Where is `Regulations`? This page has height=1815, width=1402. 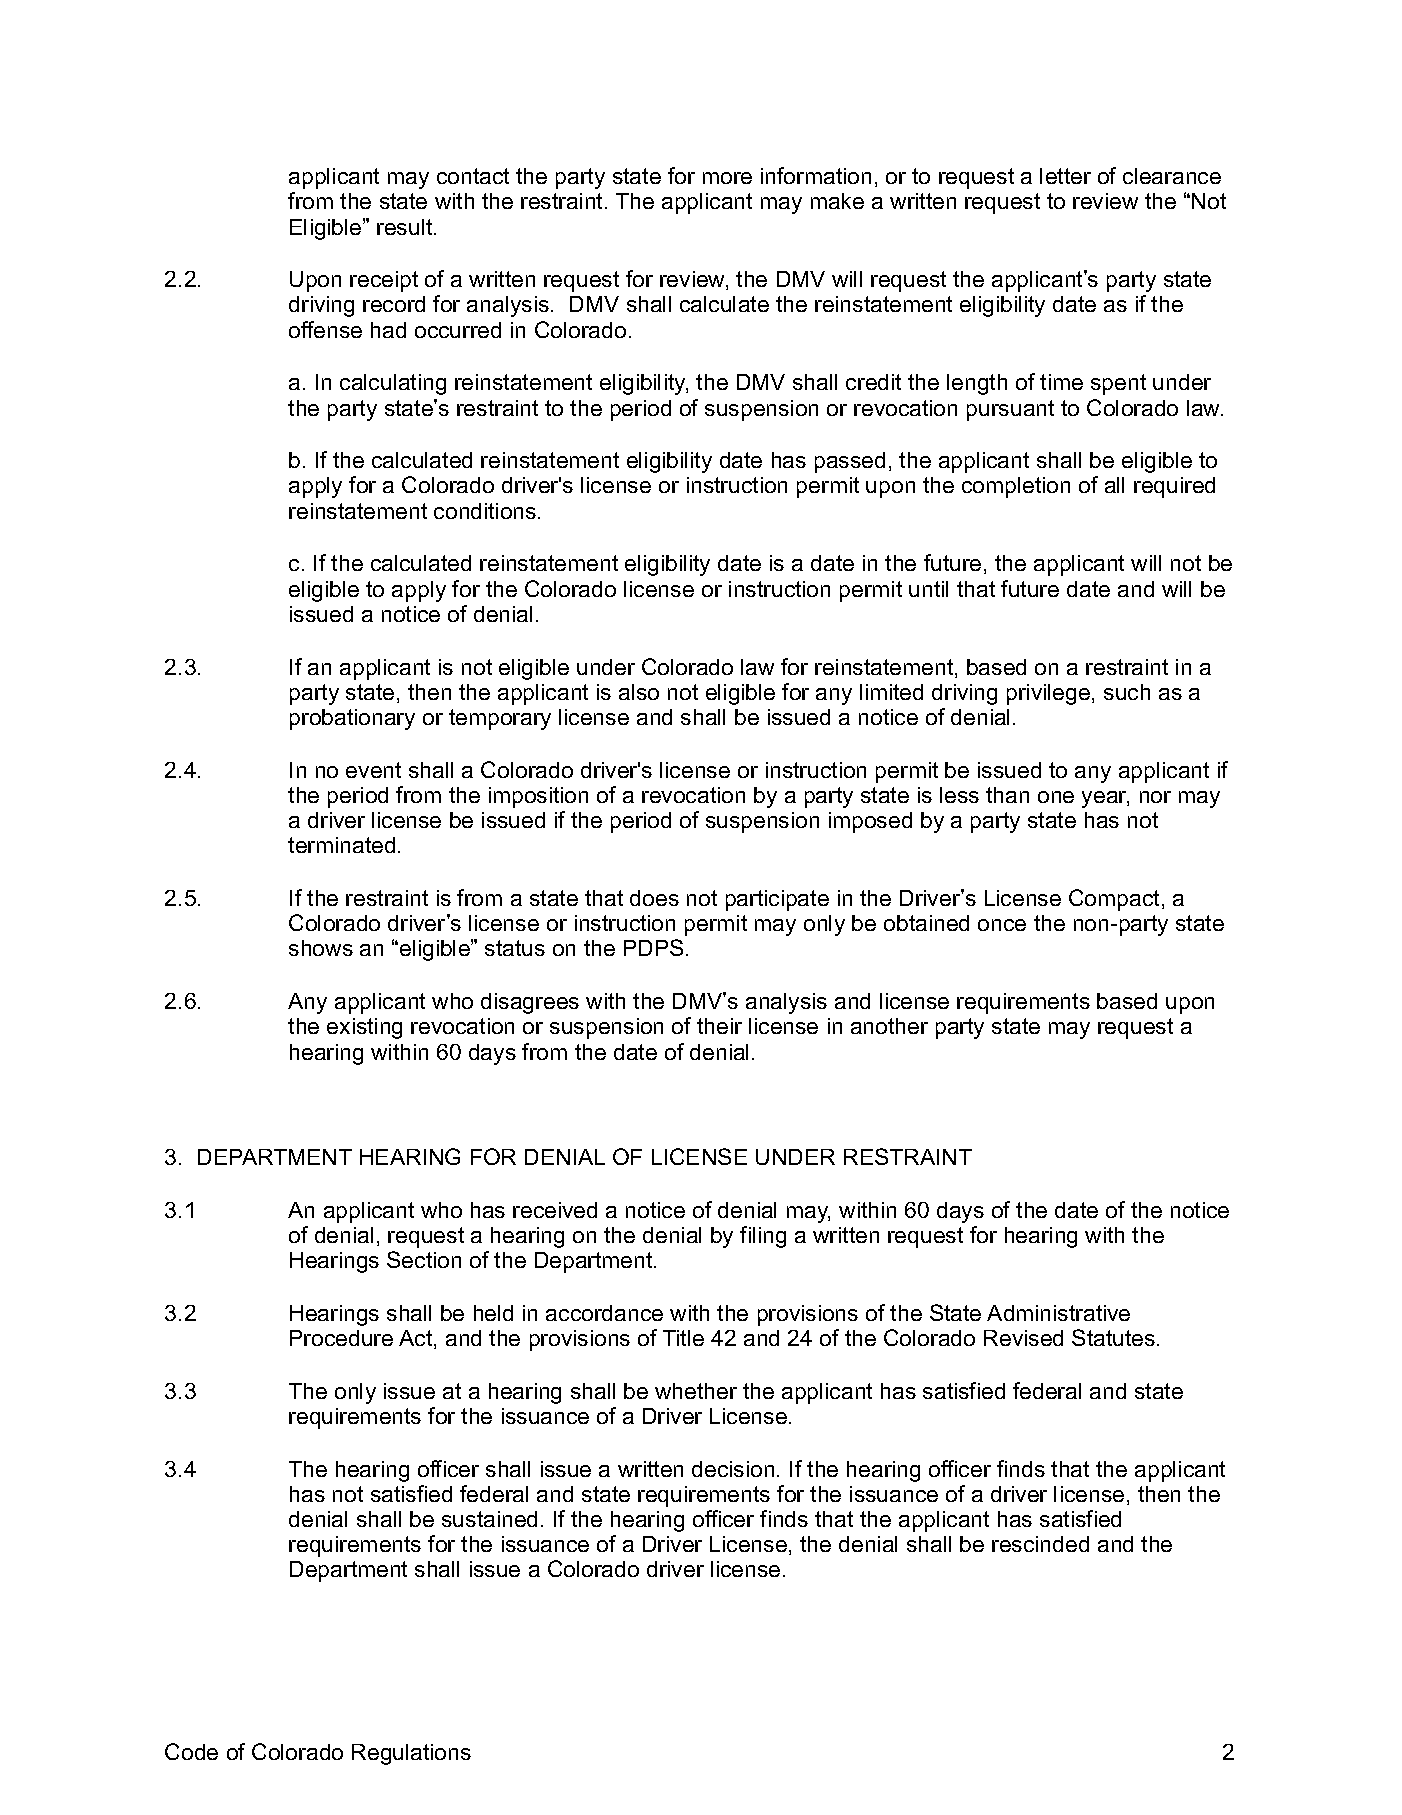
Regulations is located at coordinates (411, 1754).
